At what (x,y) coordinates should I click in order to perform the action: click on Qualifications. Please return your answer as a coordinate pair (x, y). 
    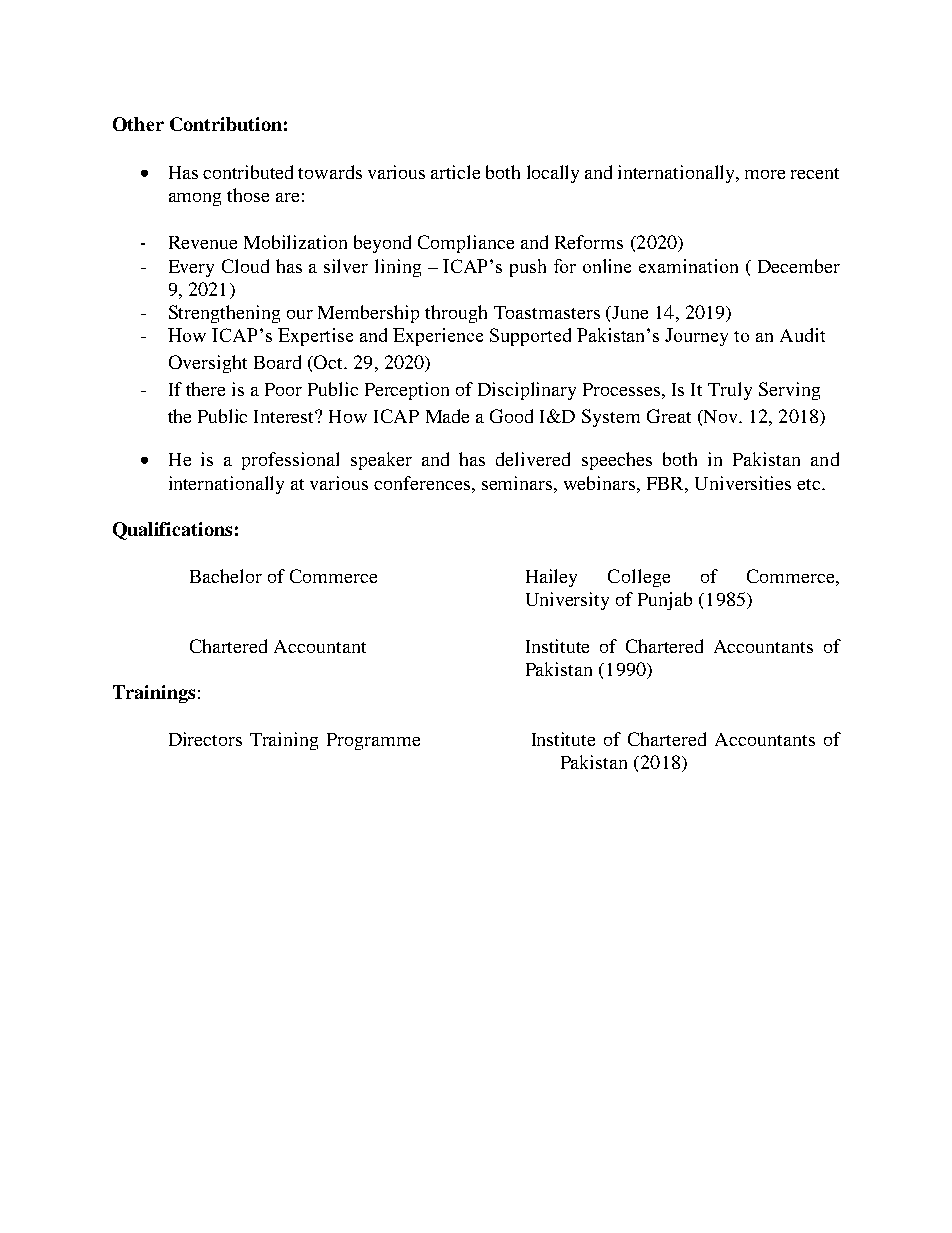
    Looking at the image, I should click on (172, 531).
